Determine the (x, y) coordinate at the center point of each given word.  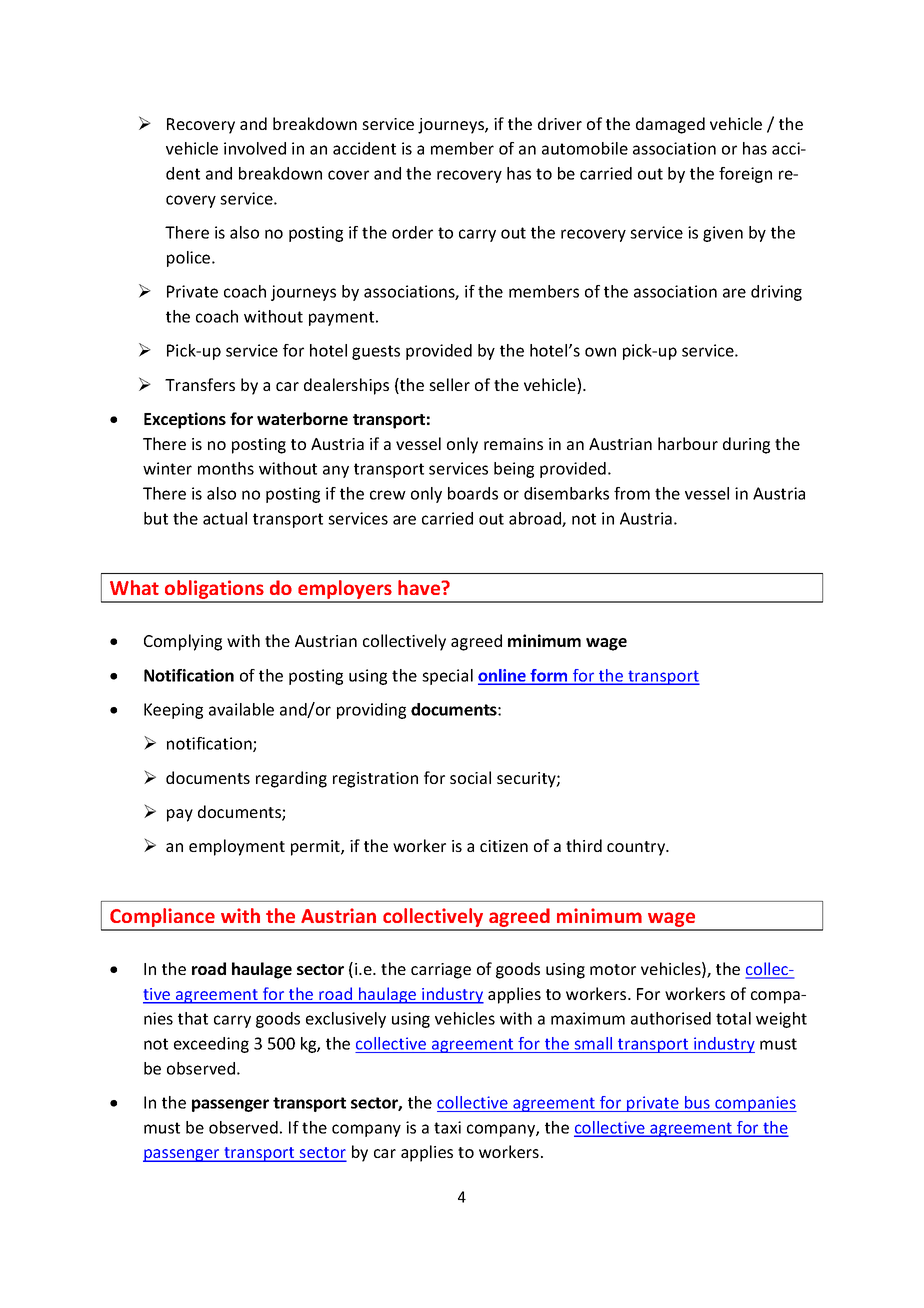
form (549, 676)
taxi (447, 1127)
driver (560, 123)
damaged (670, 125)
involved (255, 148)
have (420, 587)
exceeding (211, 1045)
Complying (183, 642)
